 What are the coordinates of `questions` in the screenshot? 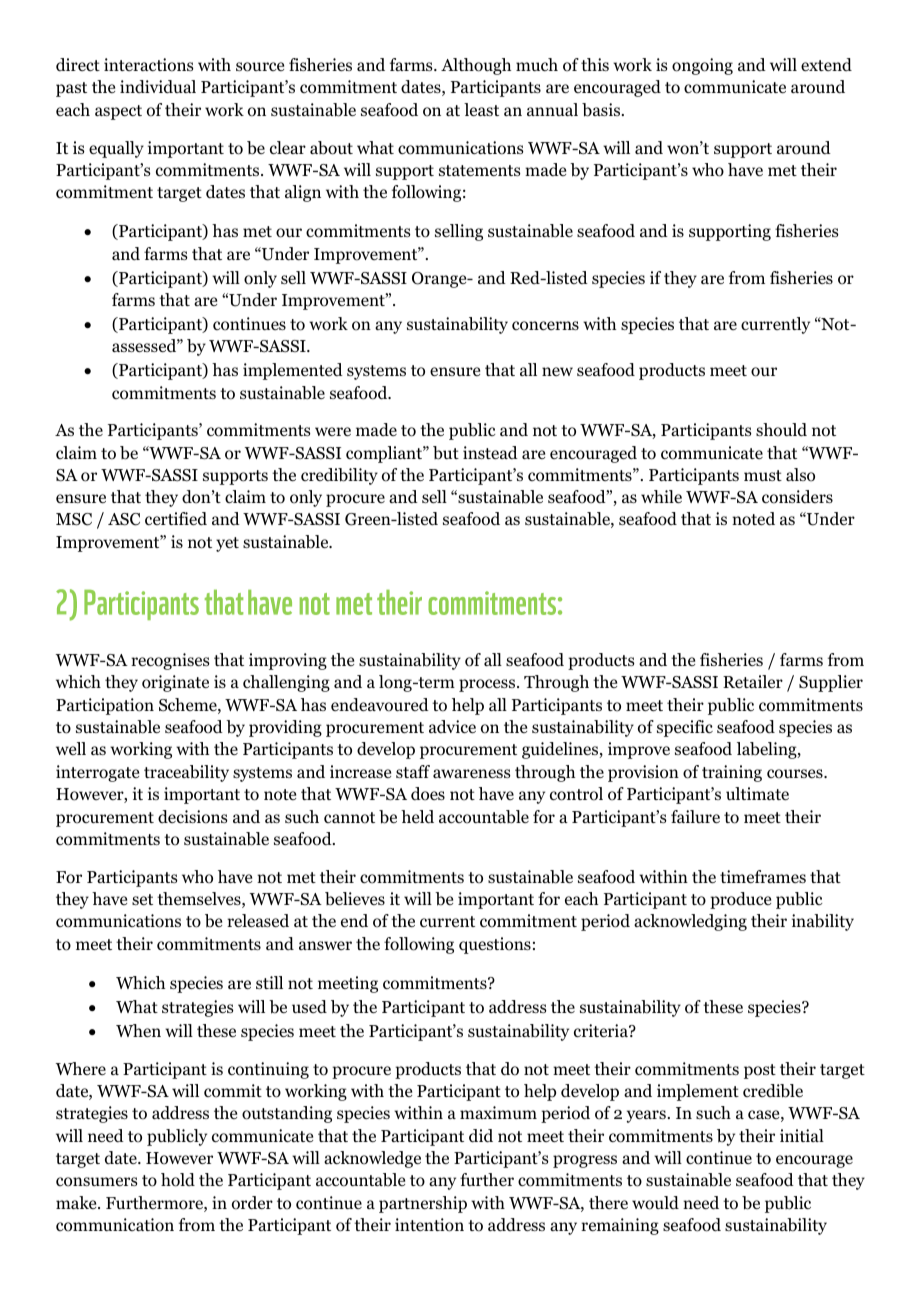 It's located at (495, 945).
